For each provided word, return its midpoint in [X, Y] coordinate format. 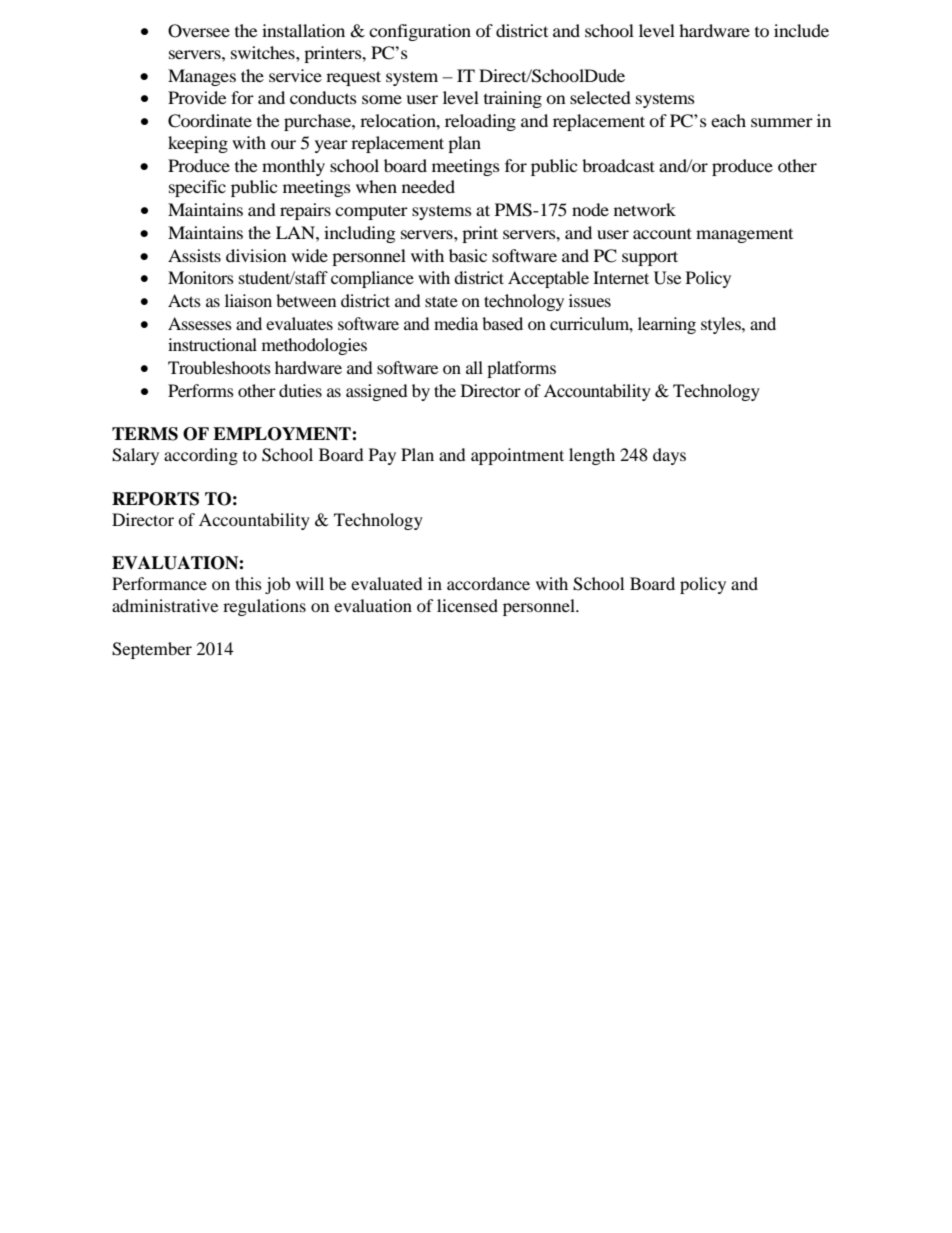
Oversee [199, 31]
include [801, 30]
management [744, 235]
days [669, 456]
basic [468, 255]
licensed [467, 605]
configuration [420, 32]
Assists [194, 255]
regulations [264, 607]
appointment [517, 456]
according [201, 456]
